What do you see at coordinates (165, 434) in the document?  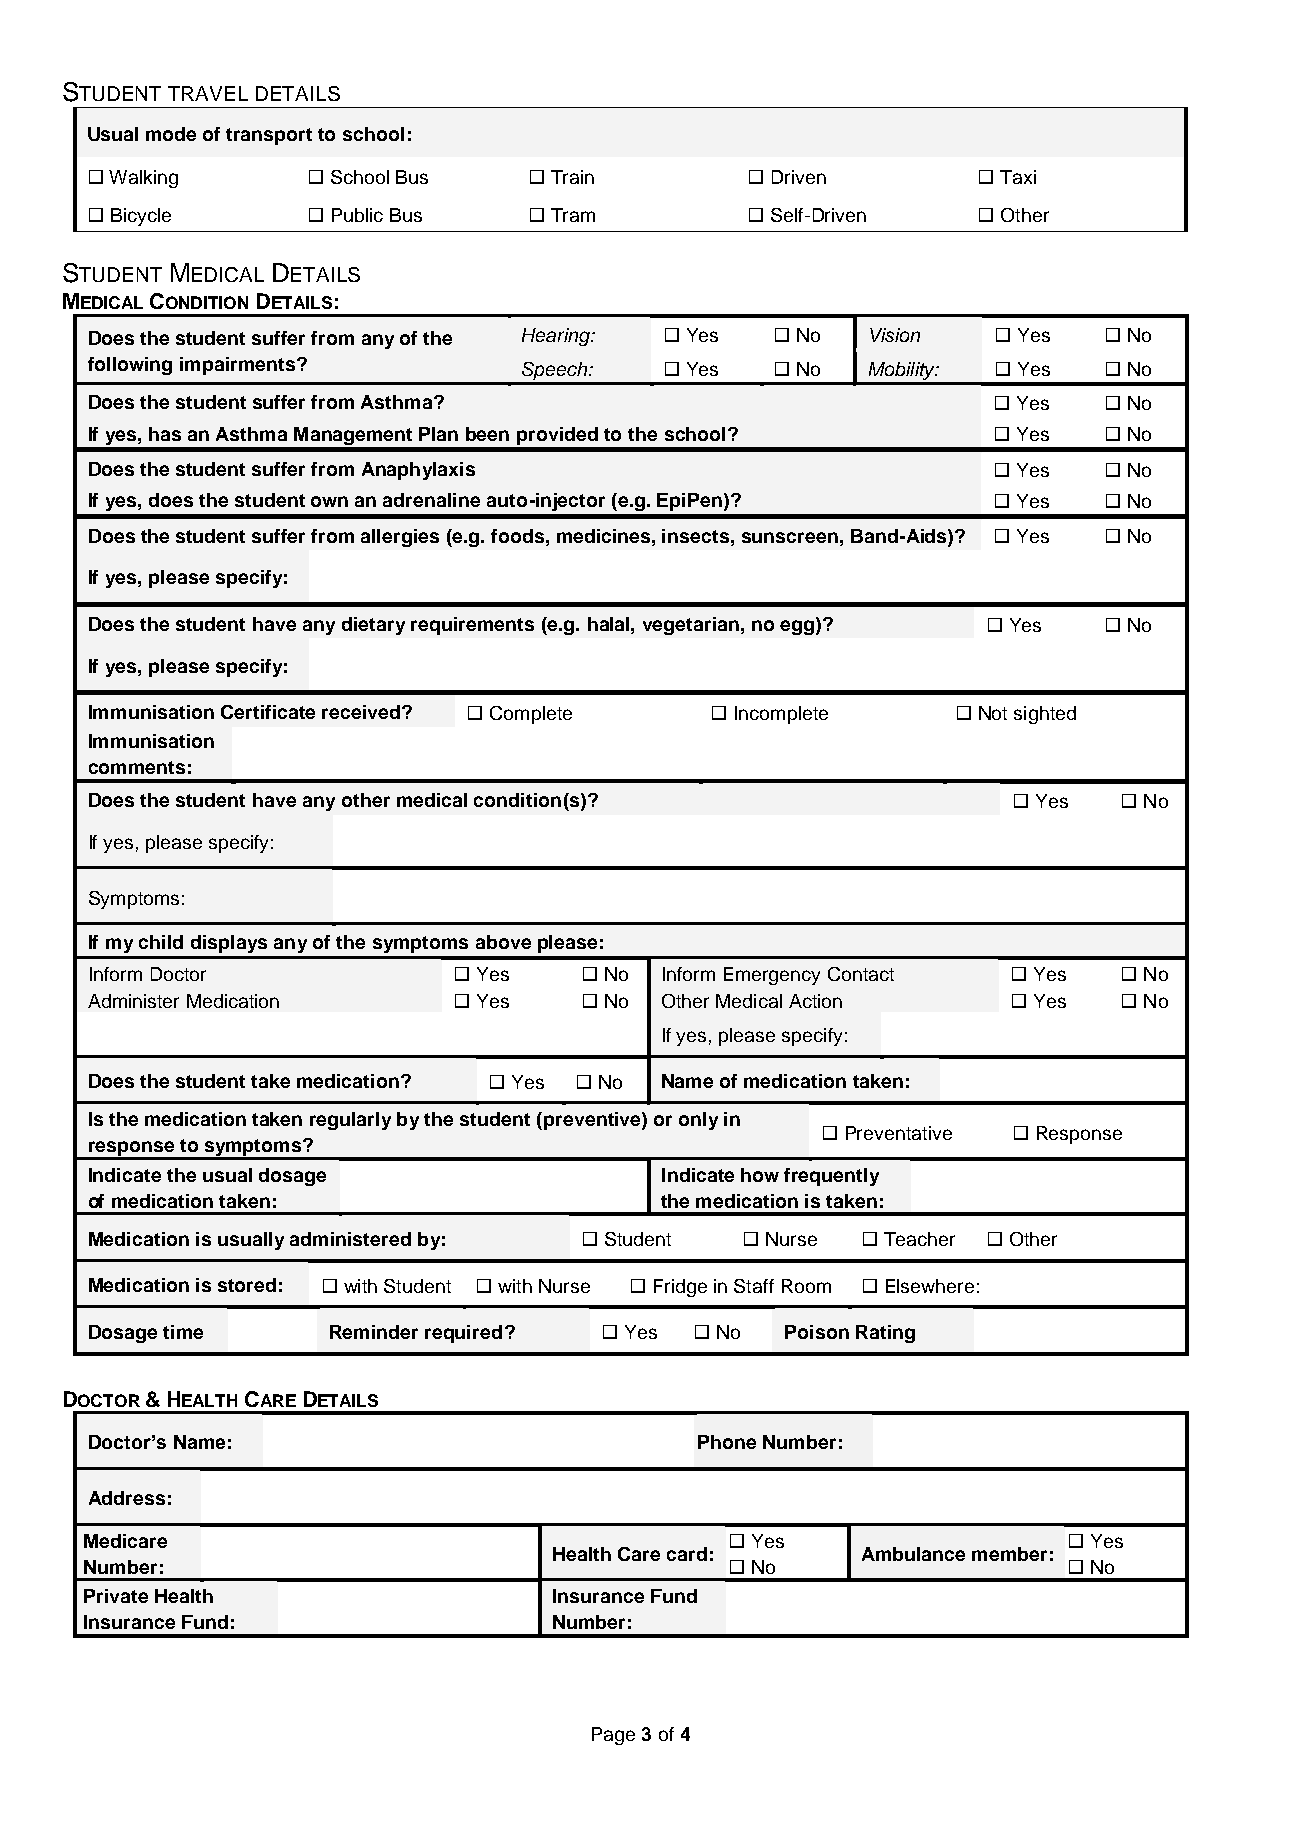 I see `has` at bounding box center [165, 434].
